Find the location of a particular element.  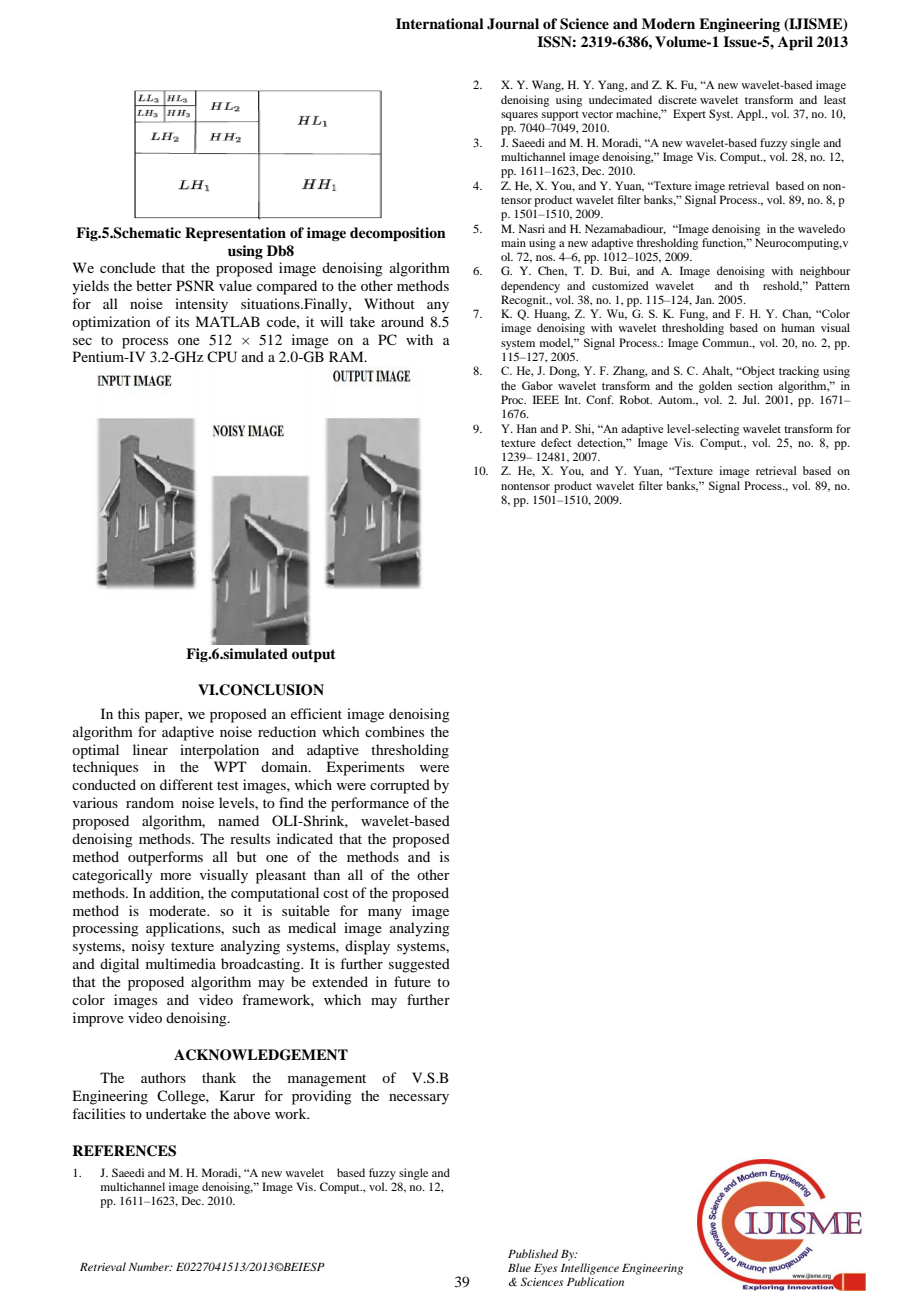

Jul is located at coordinates (750, 399).
